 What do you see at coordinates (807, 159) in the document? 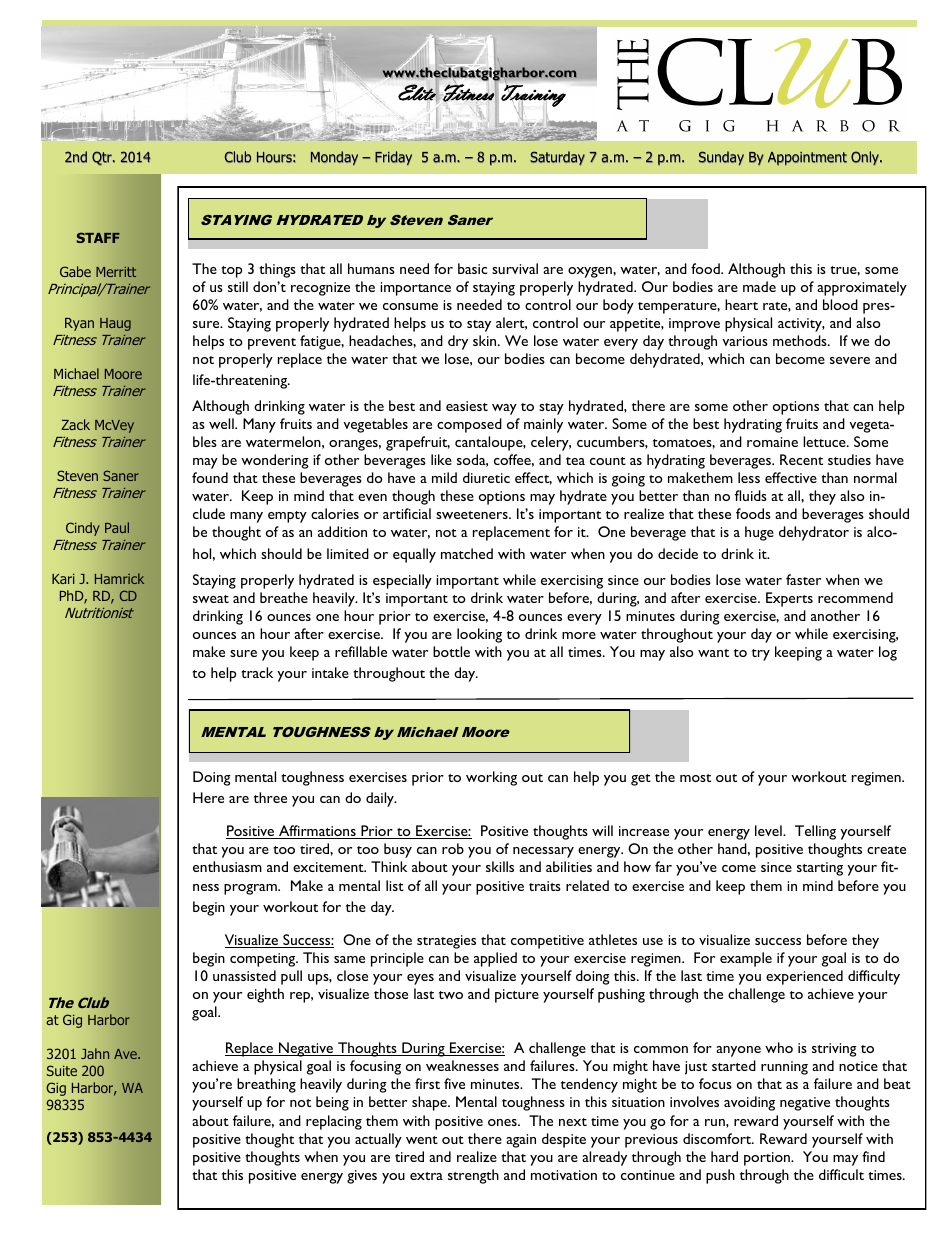
I see `Appointment` at bounding box center [807, 159].
